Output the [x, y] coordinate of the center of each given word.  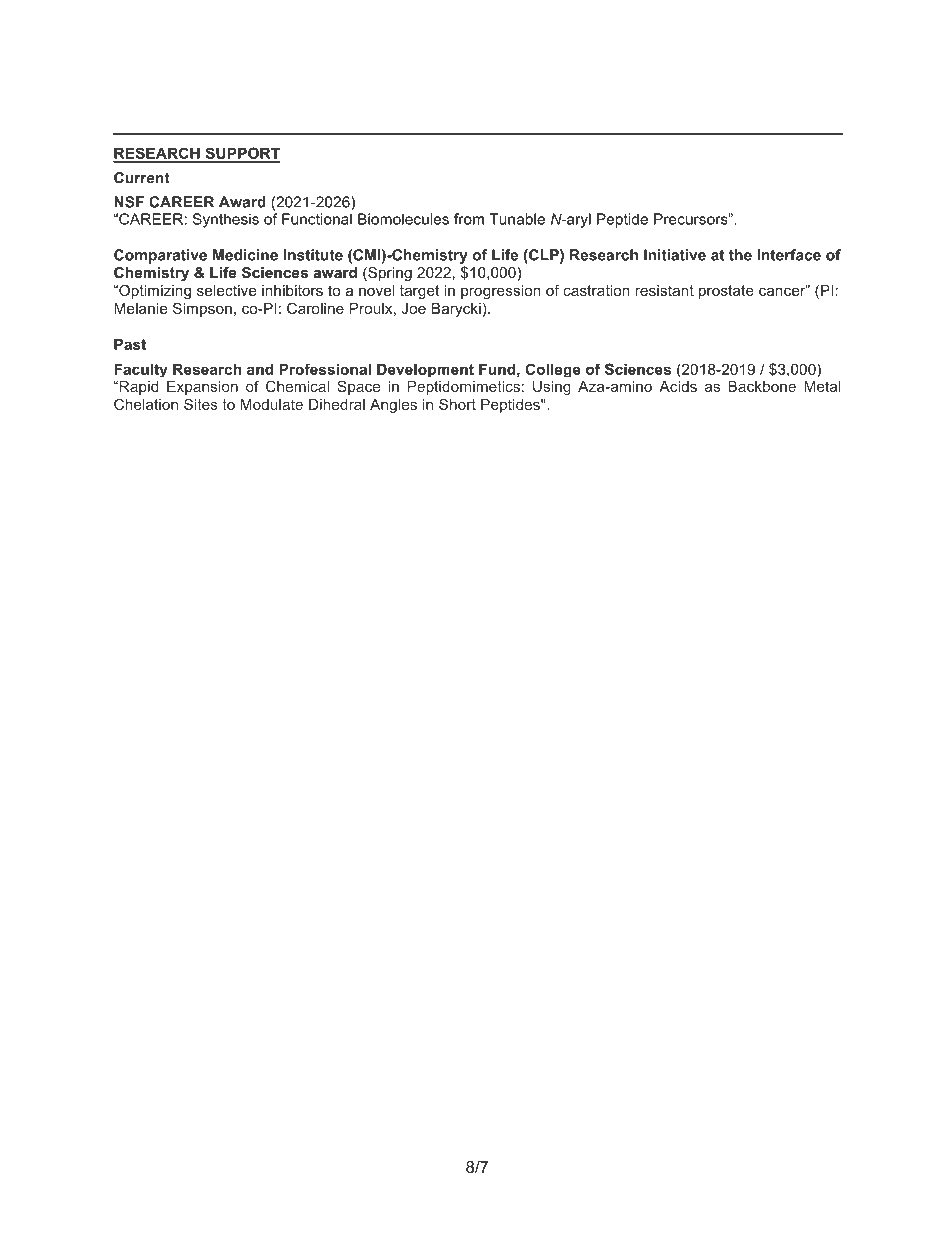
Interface [789, 255]
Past [130, 344]
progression [501, 292]
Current [142, 178]
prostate [726, 292]
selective [227, 290]
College [553, 370]
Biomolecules [403, 219]
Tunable [517, 219]
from [469, 219]
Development [425, 370]
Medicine [245, 255]
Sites [201, 404]
